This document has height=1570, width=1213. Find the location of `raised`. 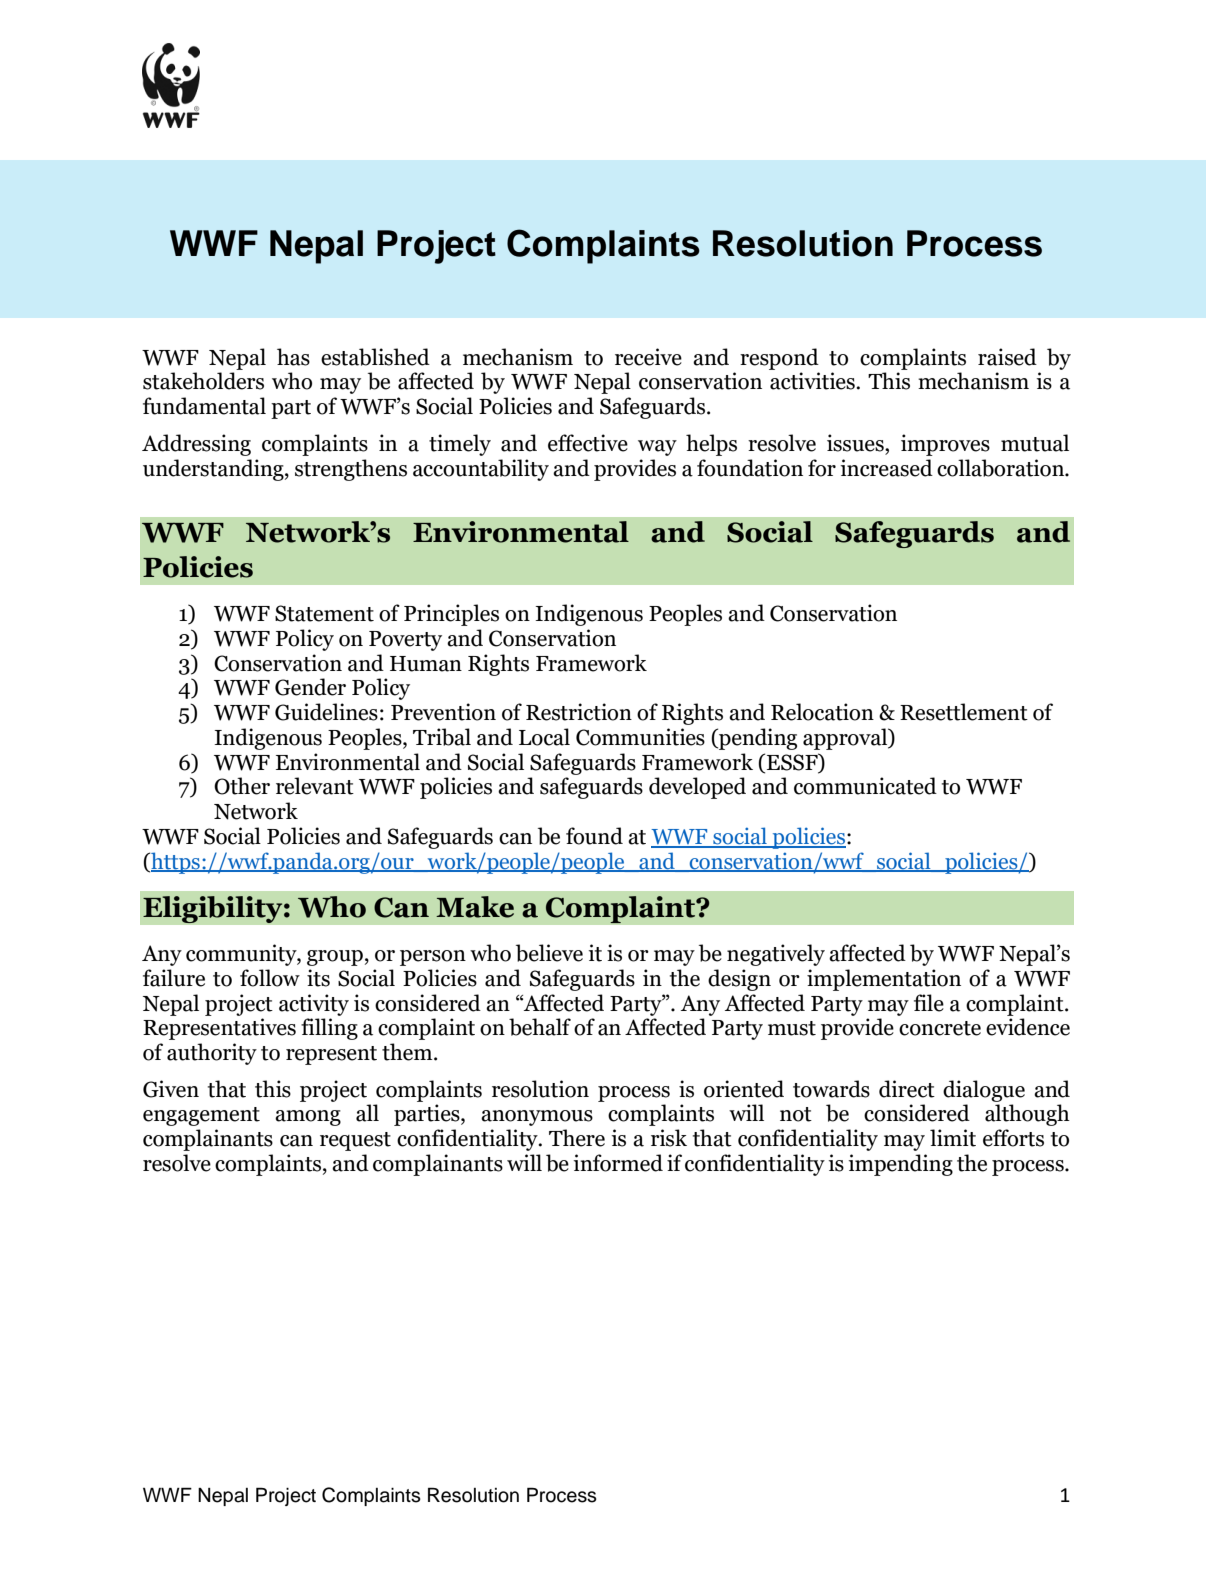

raised is located at coordinates (1007, 357).
